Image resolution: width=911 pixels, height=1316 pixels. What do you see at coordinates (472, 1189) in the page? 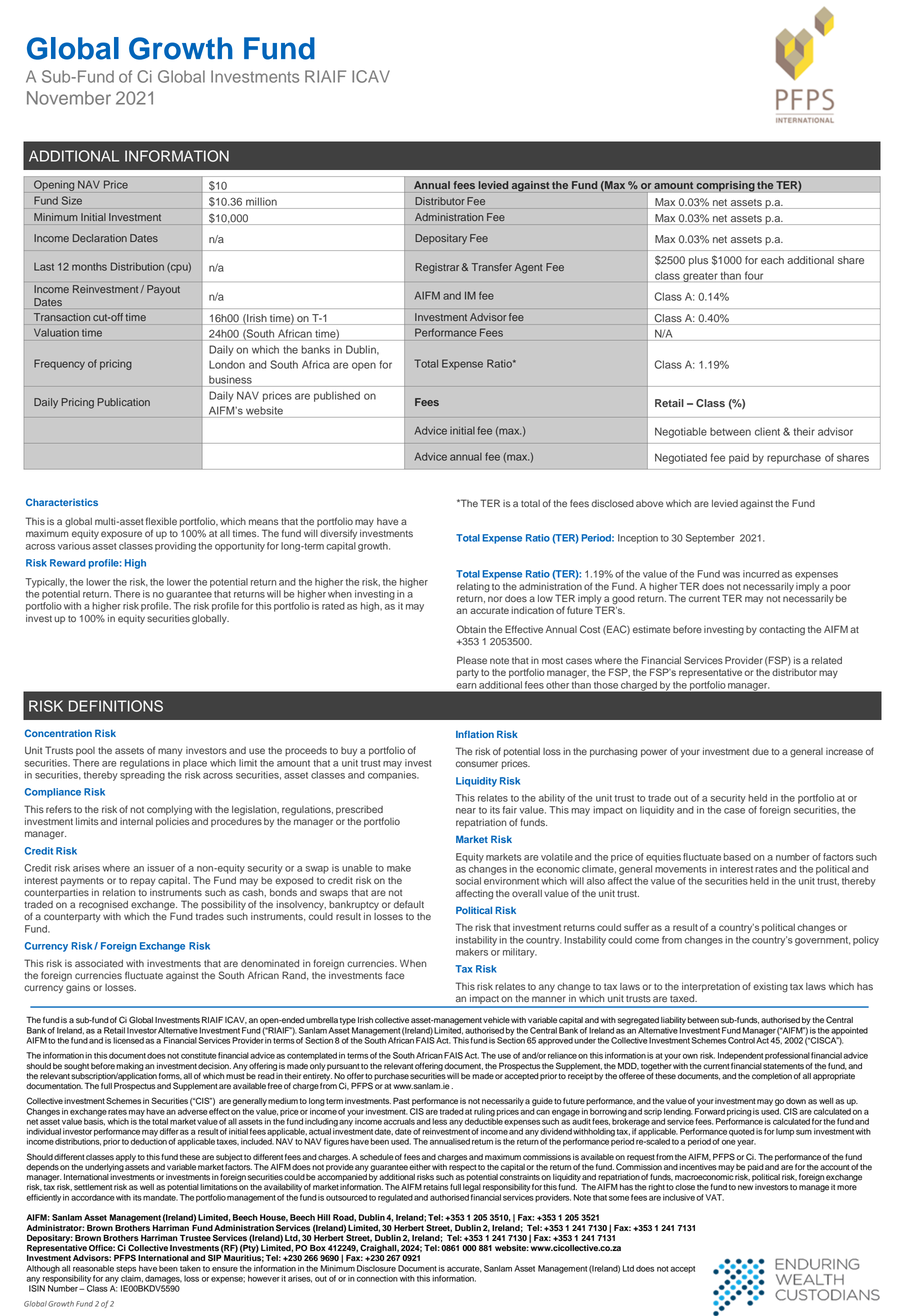
I see `legal` at bounding box center [472, 1189].
